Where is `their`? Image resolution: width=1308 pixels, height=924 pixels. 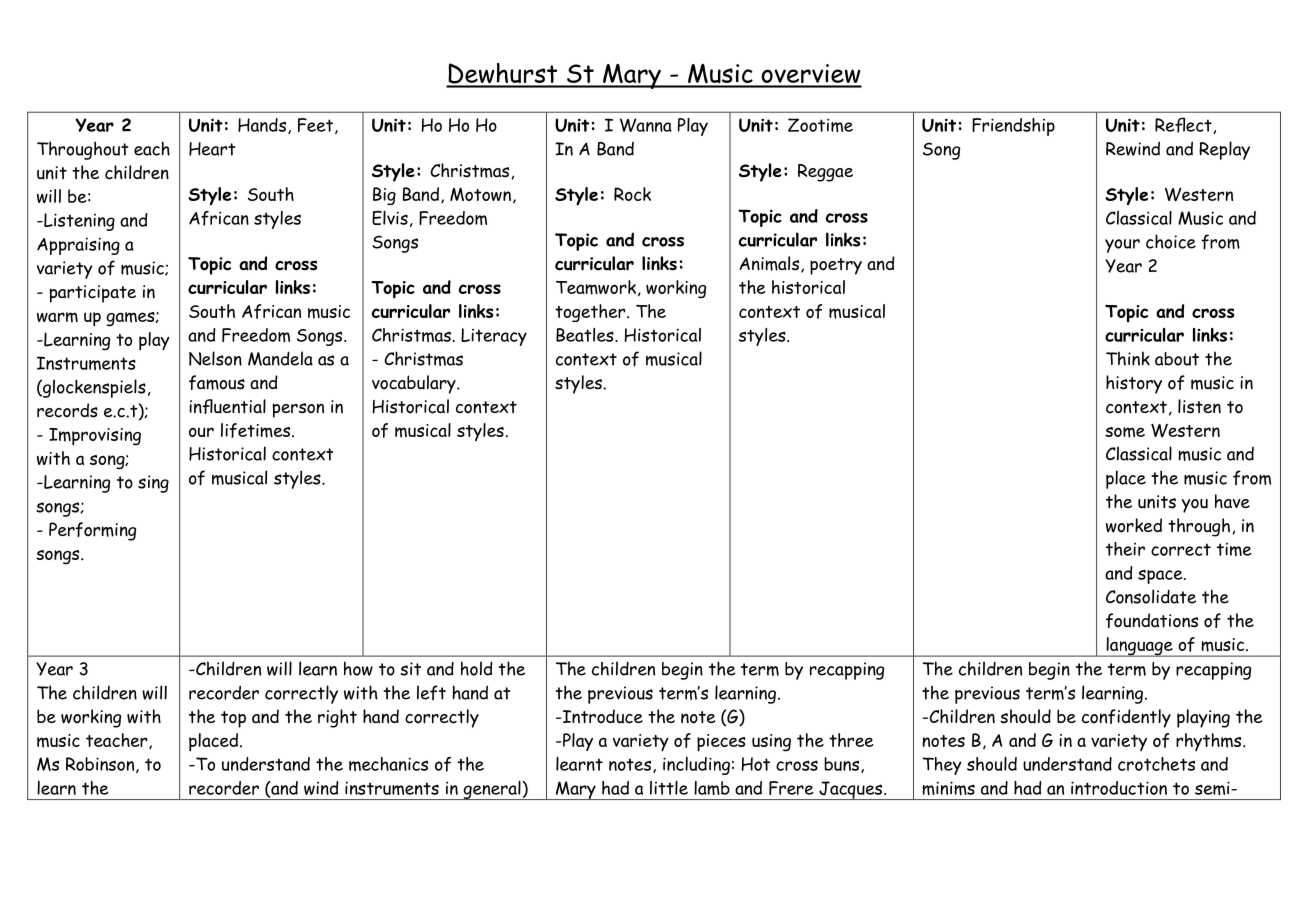
their is located at coordinates (1125, 549).
